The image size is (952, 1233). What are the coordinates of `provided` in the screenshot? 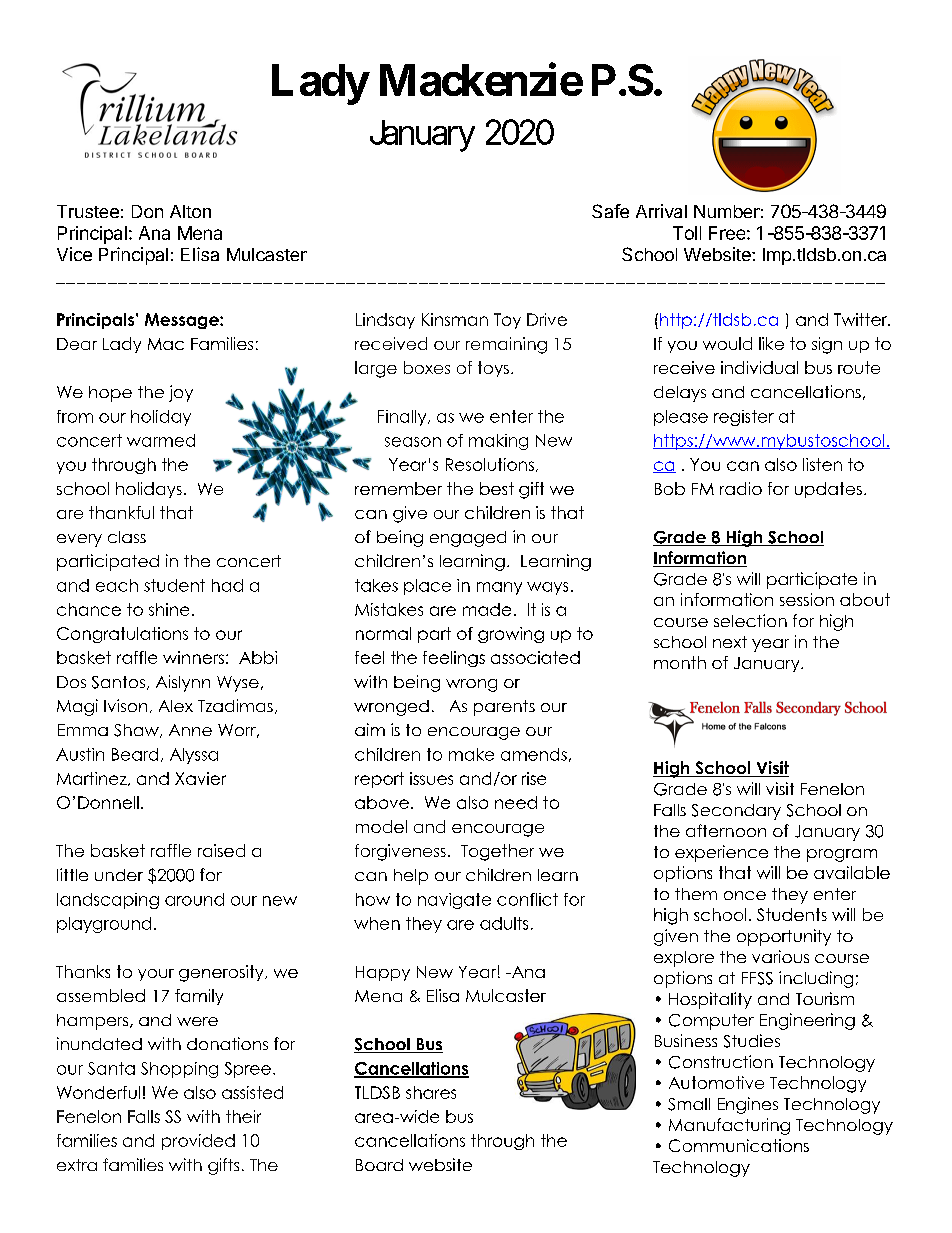 It's located at (198, 1142).
